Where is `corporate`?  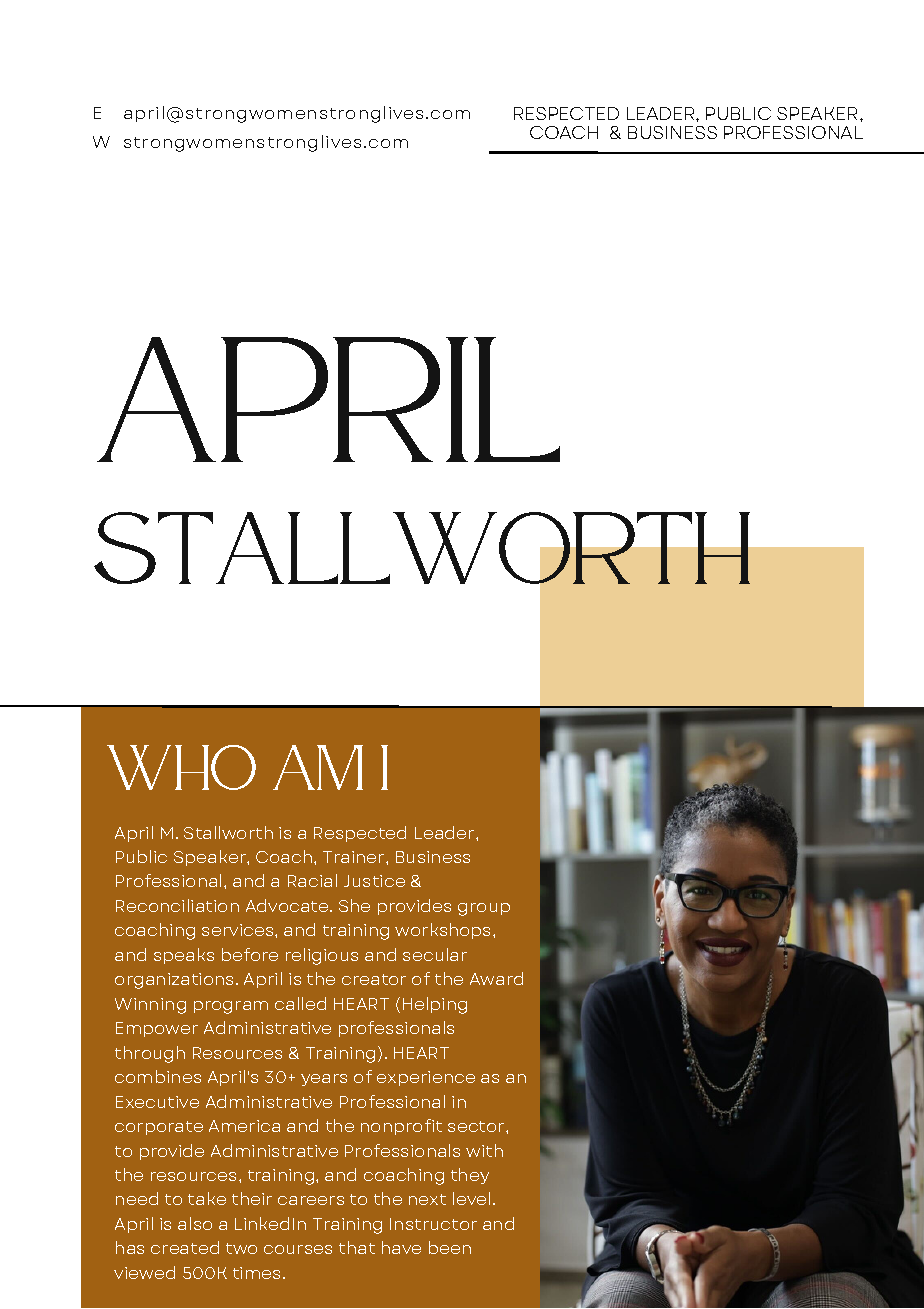
corporate is located at coordinates (159, 1128).
